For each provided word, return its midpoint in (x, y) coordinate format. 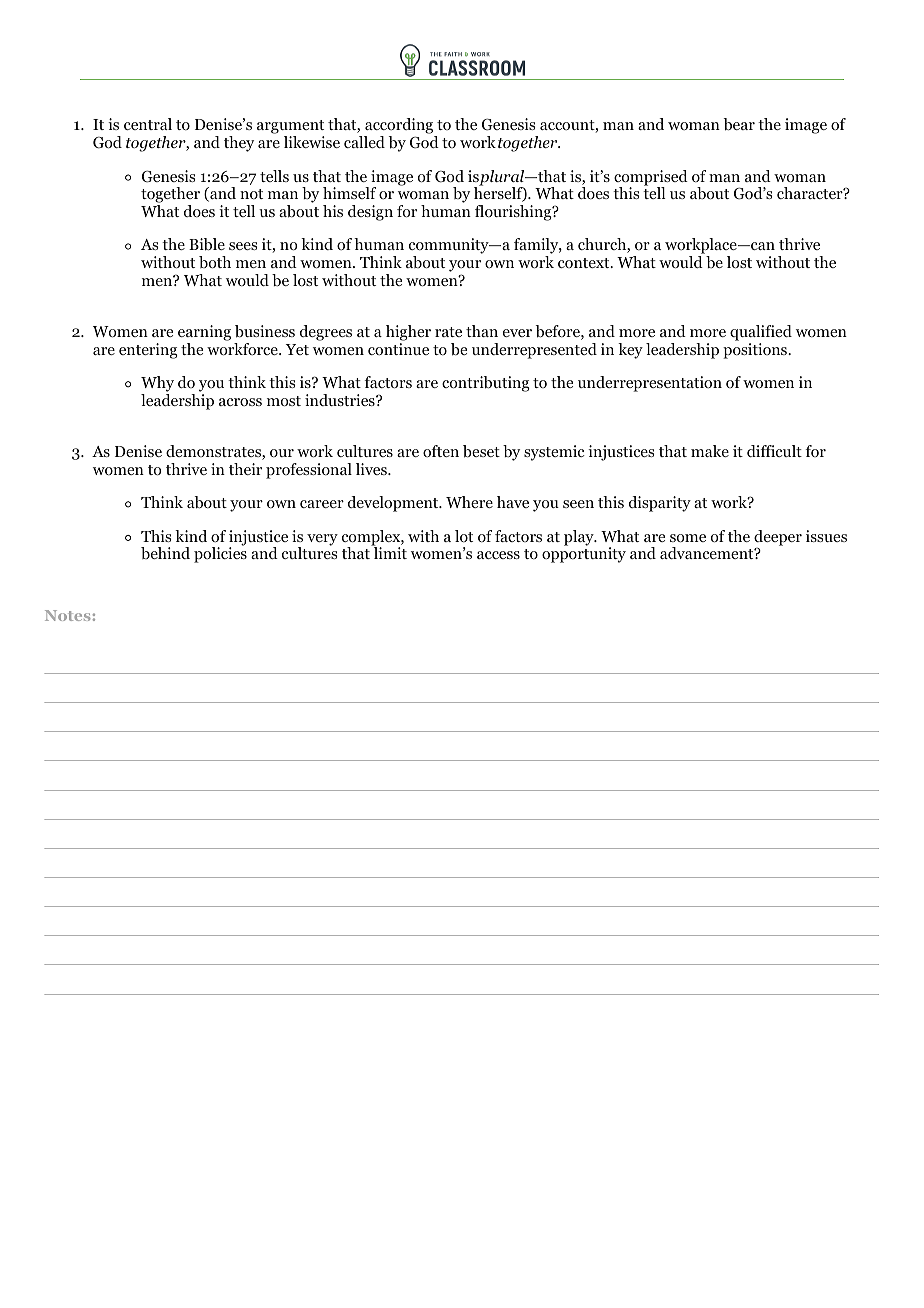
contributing (486, 384)
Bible (207, 244)
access (498, 555)
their (245, 469)
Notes (68, 615)
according (400, 127)
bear (739, 124)
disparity (660, 504)
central (148, 124)
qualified (761, 333)
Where (469, 502)
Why (157, 385)
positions (756, 351)
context (585, 263)
